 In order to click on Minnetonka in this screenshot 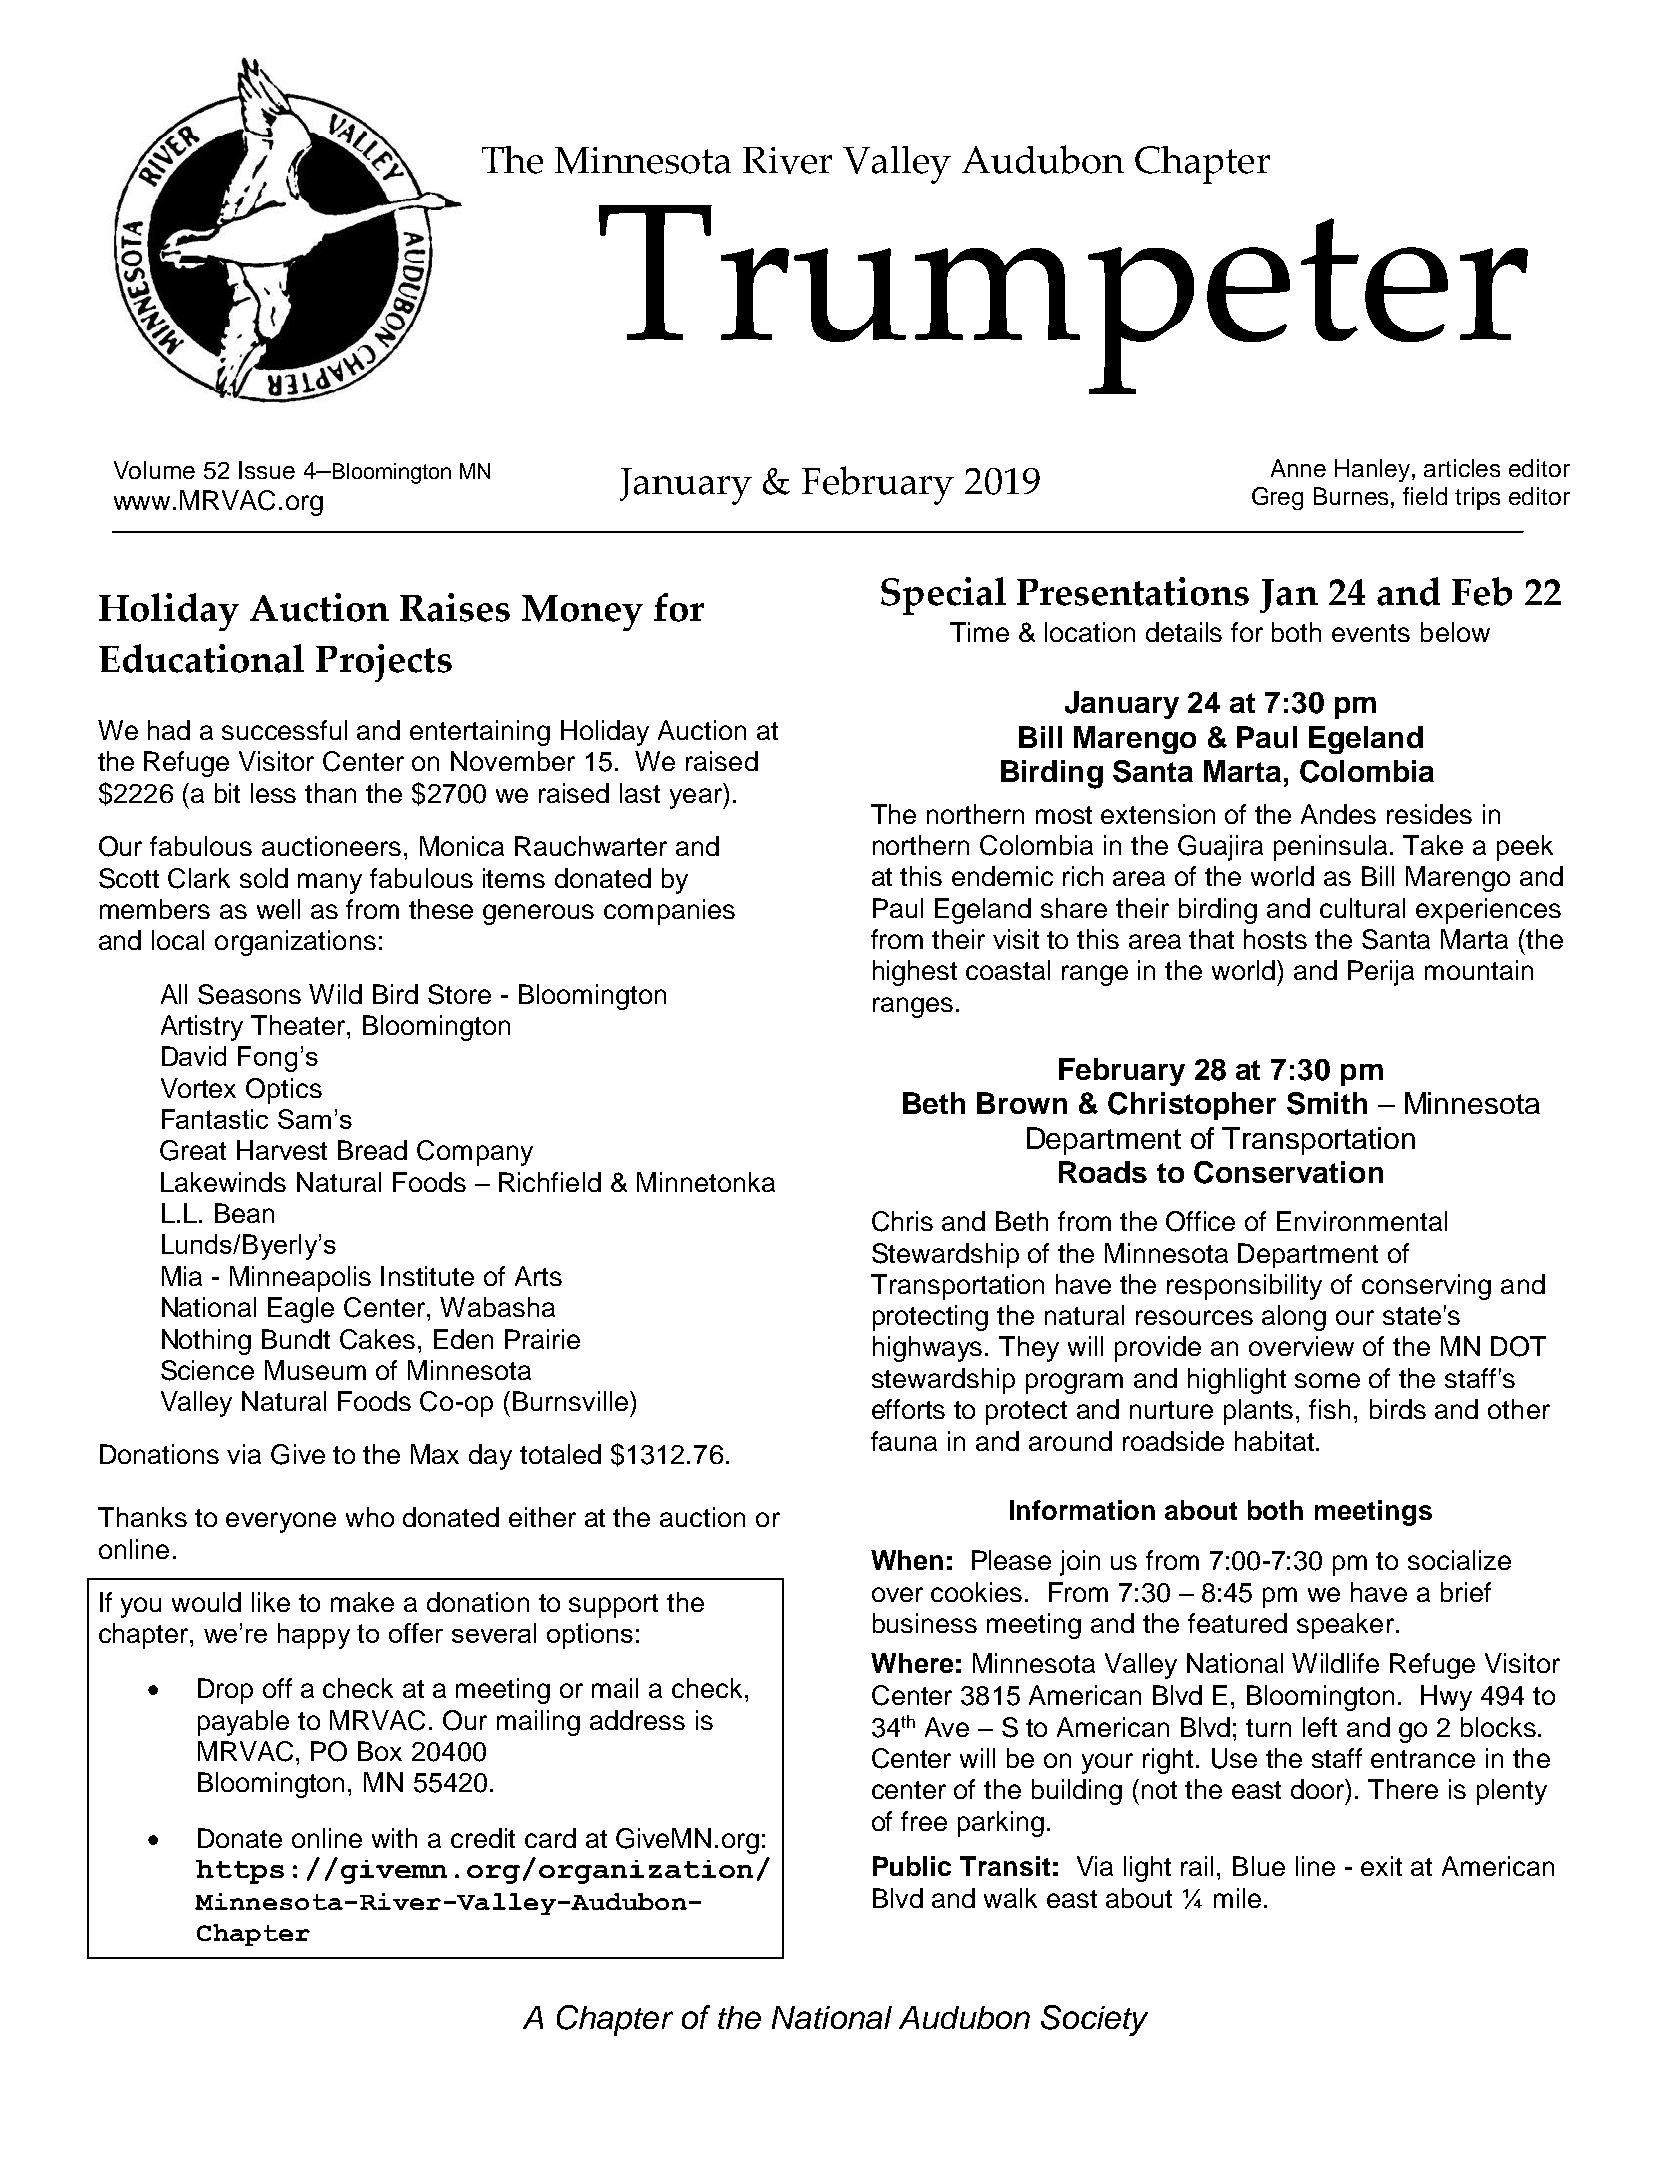, I will do `click(706, 1182)`.
